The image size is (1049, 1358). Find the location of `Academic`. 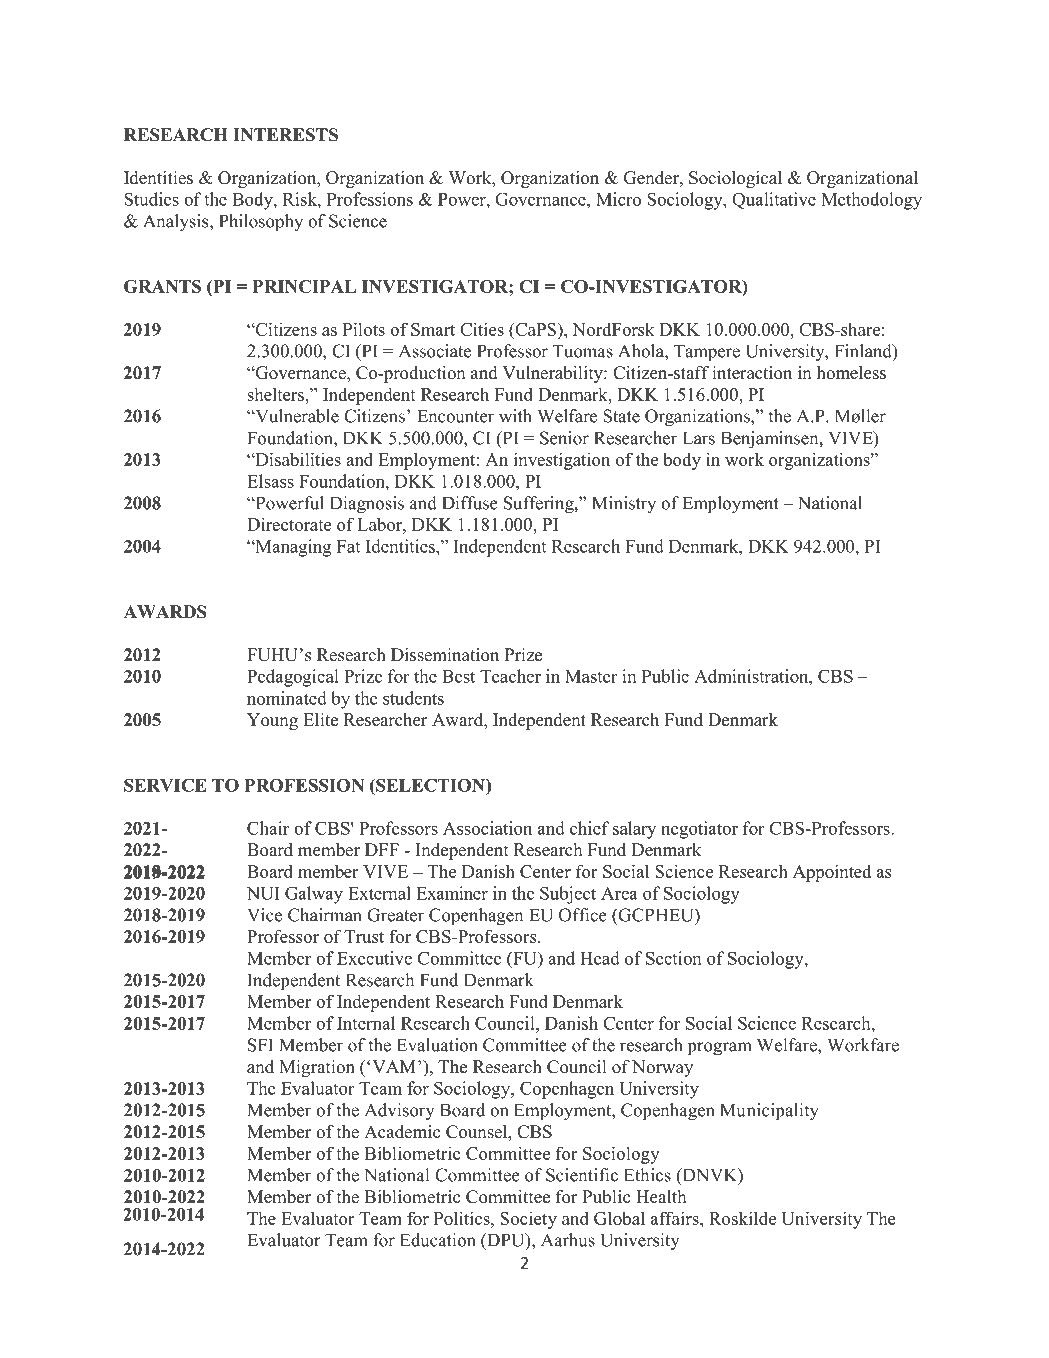

Academic is located at coordinates (402, 1132).
